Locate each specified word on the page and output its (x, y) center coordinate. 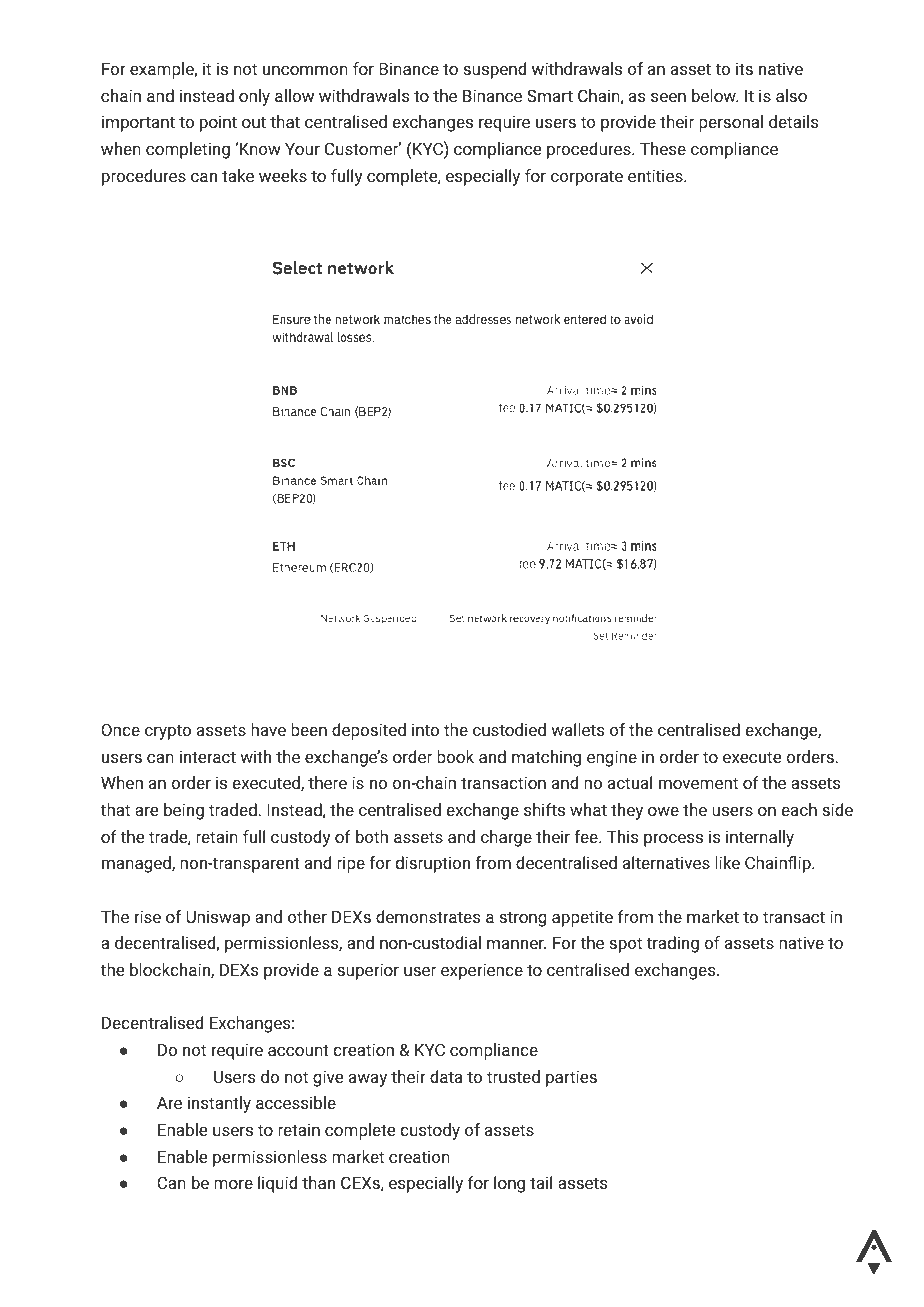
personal (731, 123)
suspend (494, 70)
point (218, 123)
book (455, 756)
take (238, 175)
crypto (168, 732)
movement (698, 783)
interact (208, 756)
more (233, 1184)
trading (673, 944)
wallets (577, 729)
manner (516, 944)
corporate (587, 178)
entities (656, 175)
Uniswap (218, 919)
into (425, 729)
